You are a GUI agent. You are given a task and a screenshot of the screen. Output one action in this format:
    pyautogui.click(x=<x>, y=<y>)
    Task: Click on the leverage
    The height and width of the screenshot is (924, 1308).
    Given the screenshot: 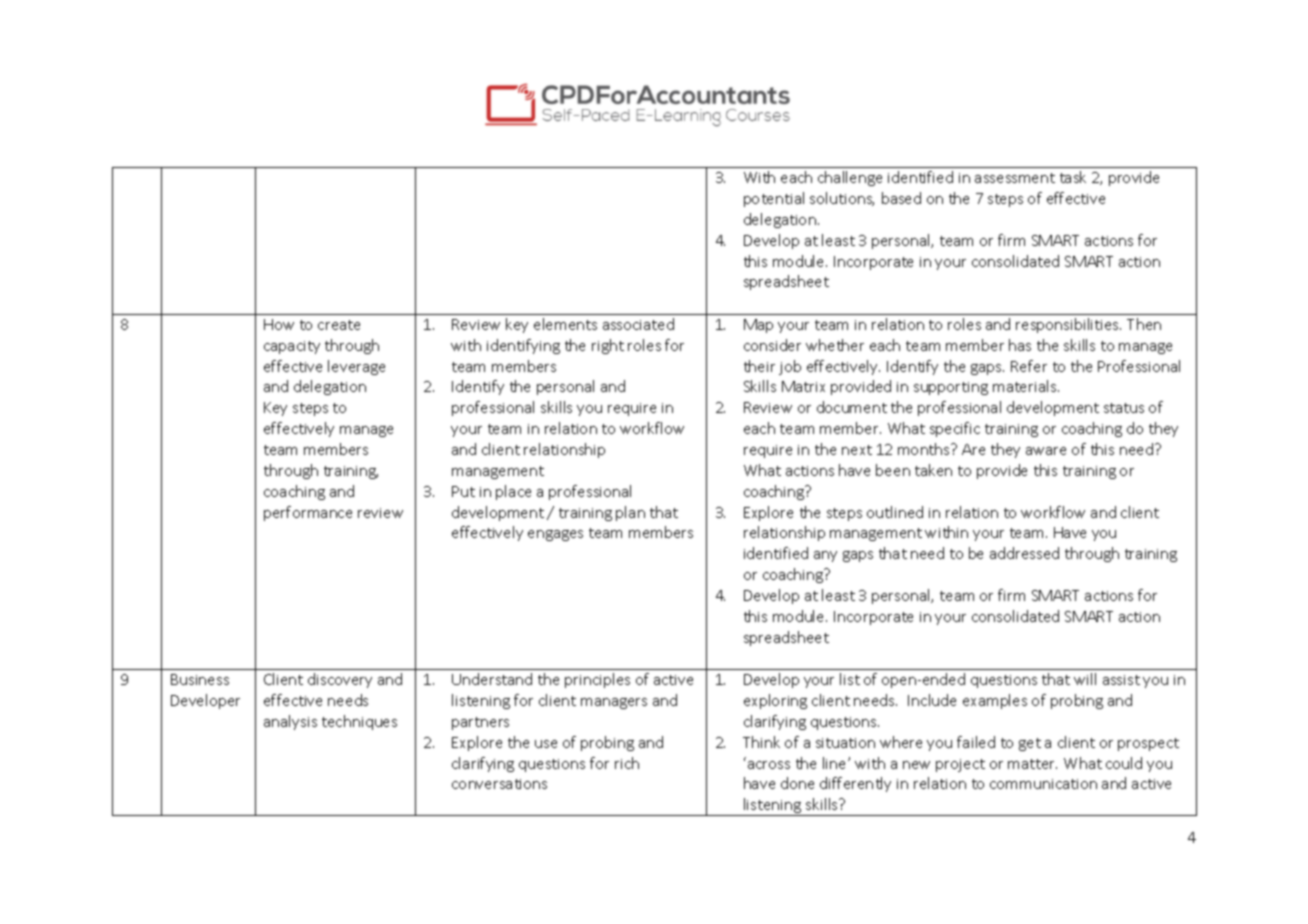 What is the action you would take?
    pyautogui.click(x=356, y=367)
